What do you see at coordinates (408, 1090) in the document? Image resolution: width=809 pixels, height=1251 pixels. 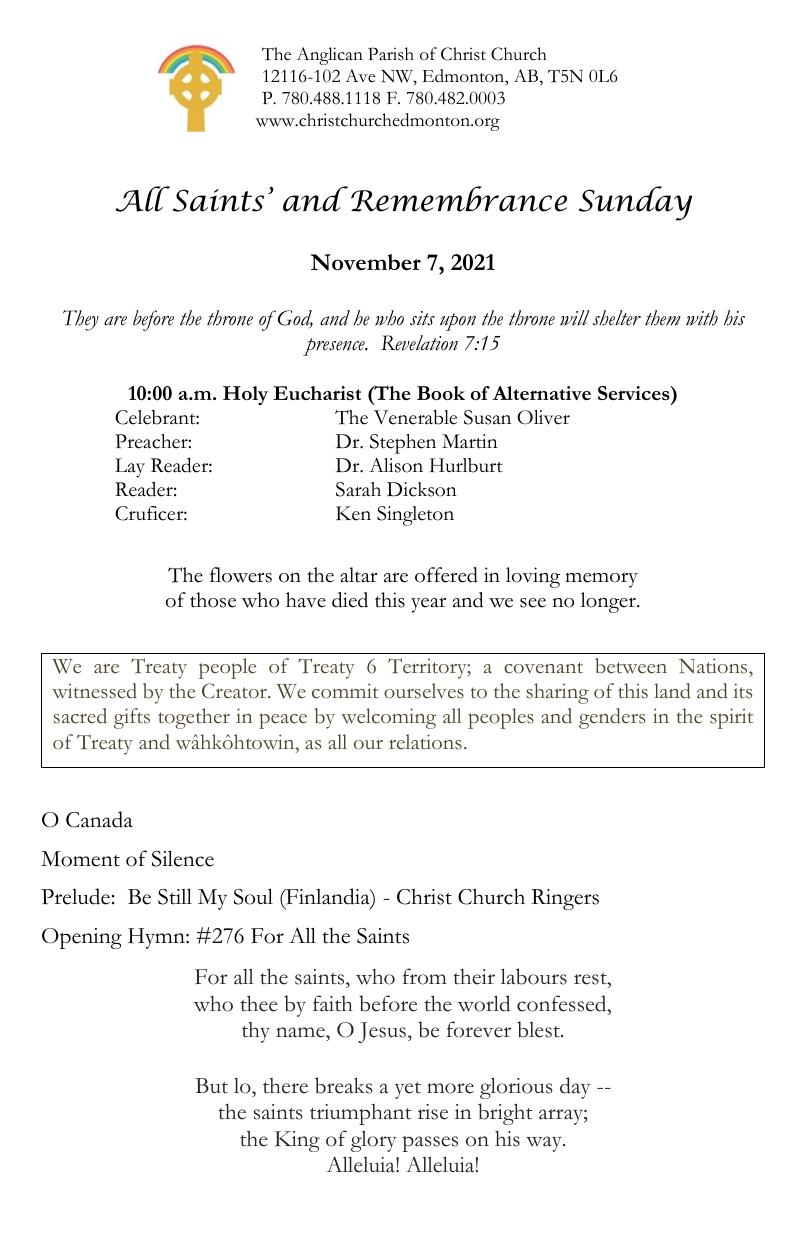 I see `yet` at bounding box center [408, 1090].
